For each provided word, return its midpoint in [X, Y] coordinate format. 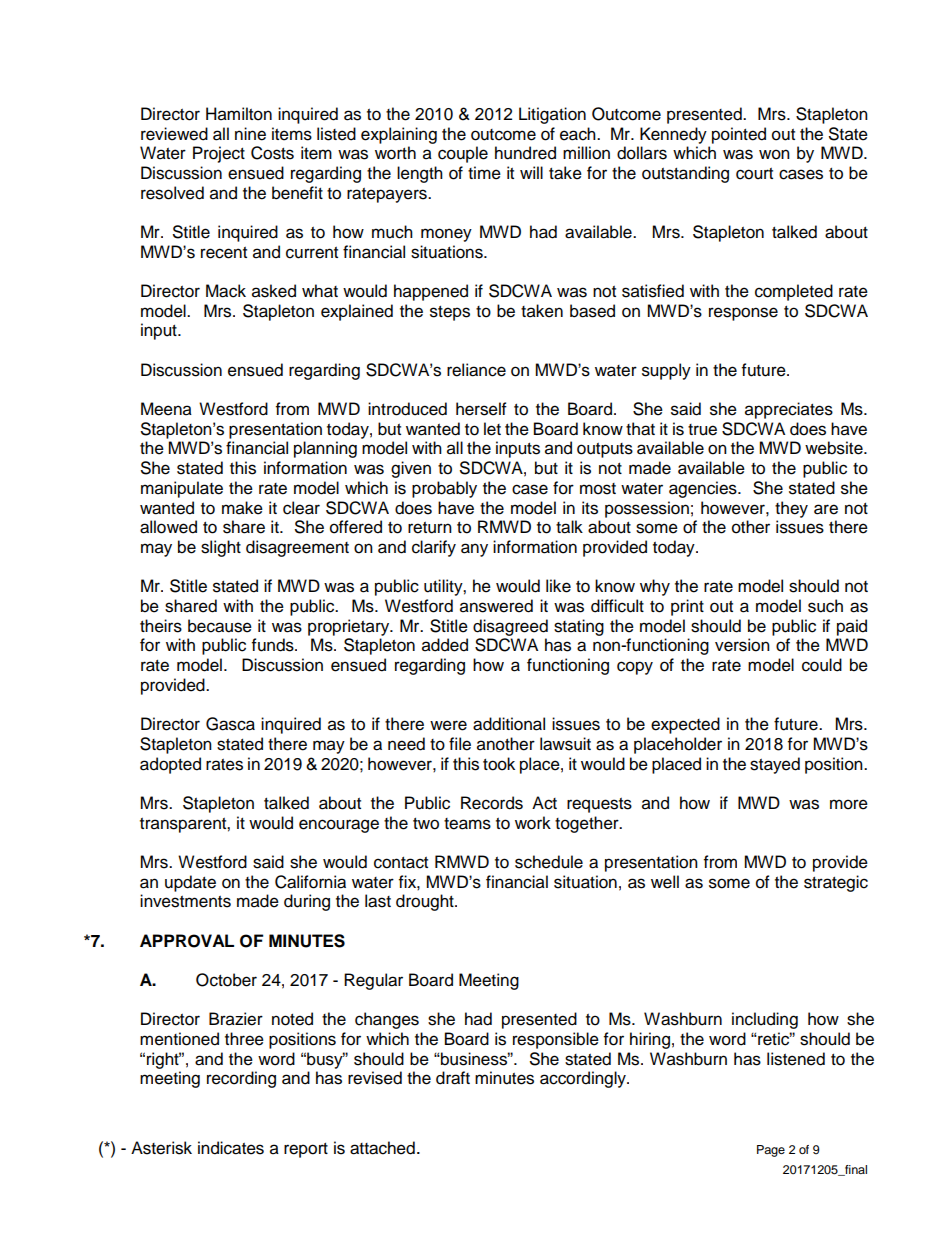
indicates [231, 1148]
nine [250, 134]
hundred [525, 153]
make [242, 508]
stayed [775, 765]
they [791, 509]
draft [453, 1078]
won [774, 154]
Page [771, 1151]
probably [444, 489]
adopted [170, 765]
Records [492, 803]
